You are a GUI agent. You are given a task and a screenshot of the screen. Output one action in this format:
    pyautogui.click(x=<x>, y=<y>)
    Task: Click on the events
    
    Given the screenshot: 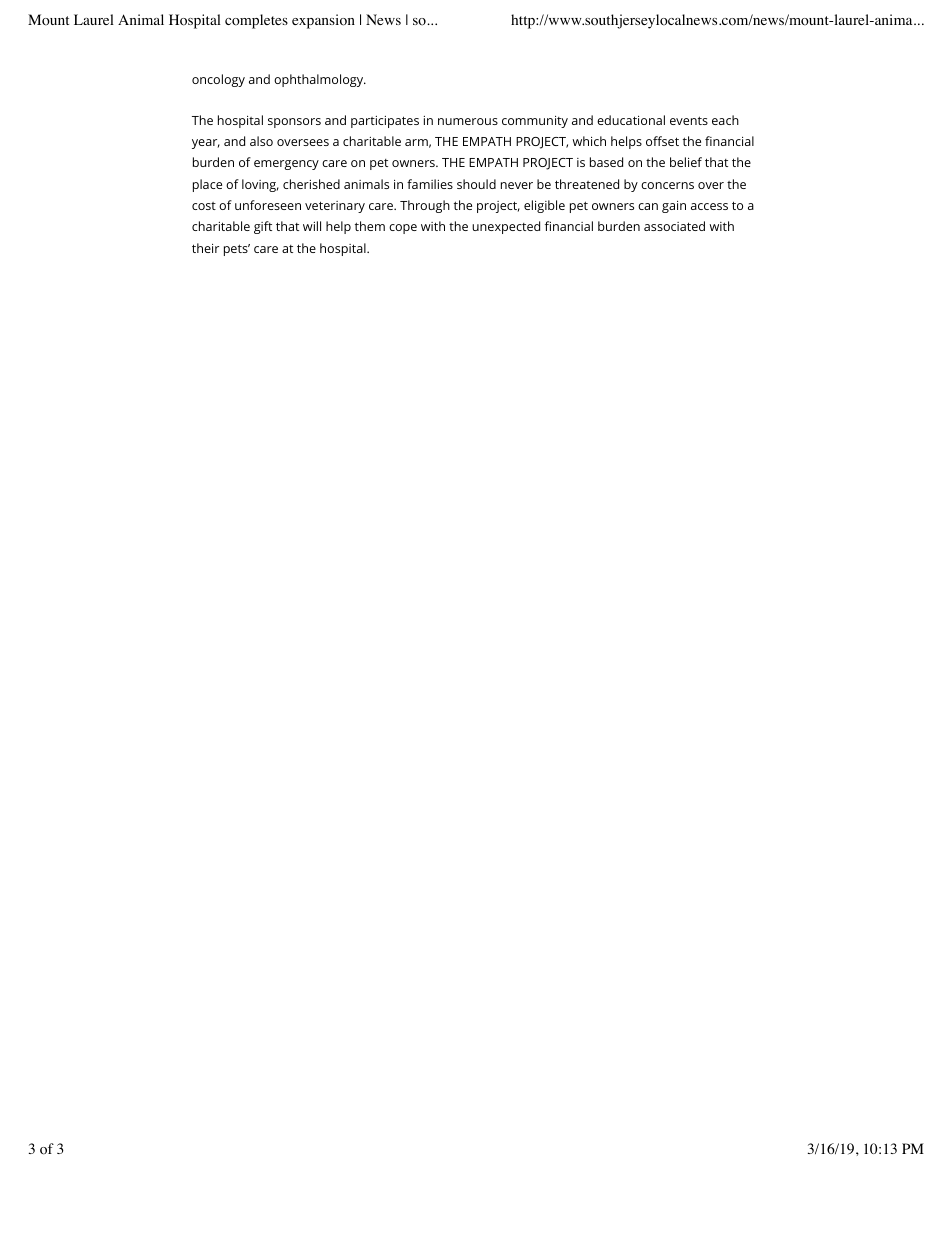 What is the action you would take?
    pyautogui.click(x=689, y=120)
